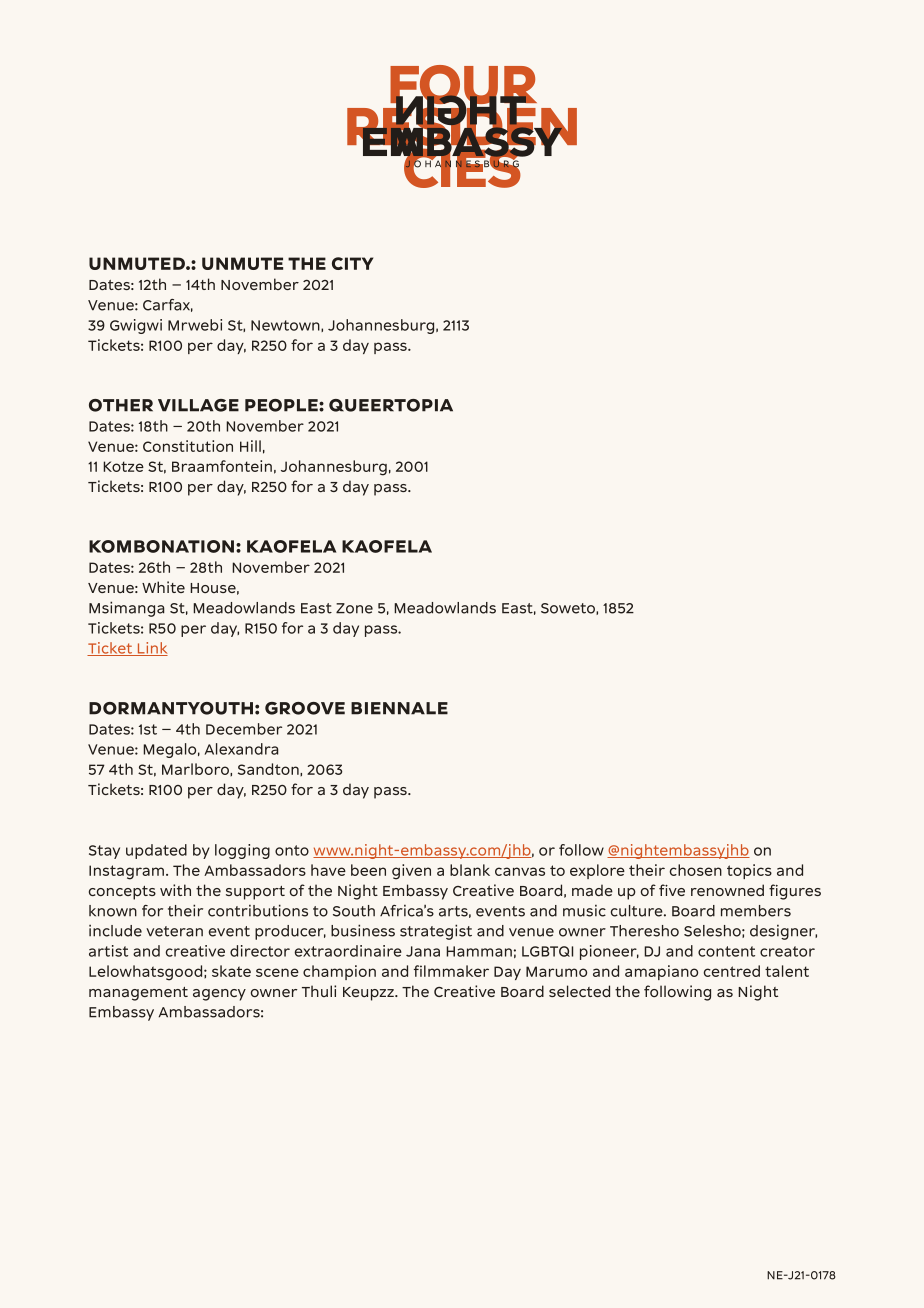 Image resolution: width=924 pixels, height=1308 pixels. Describe the element at coordinates (354, 608) in the screenshot. I see `Zone` at that location.
